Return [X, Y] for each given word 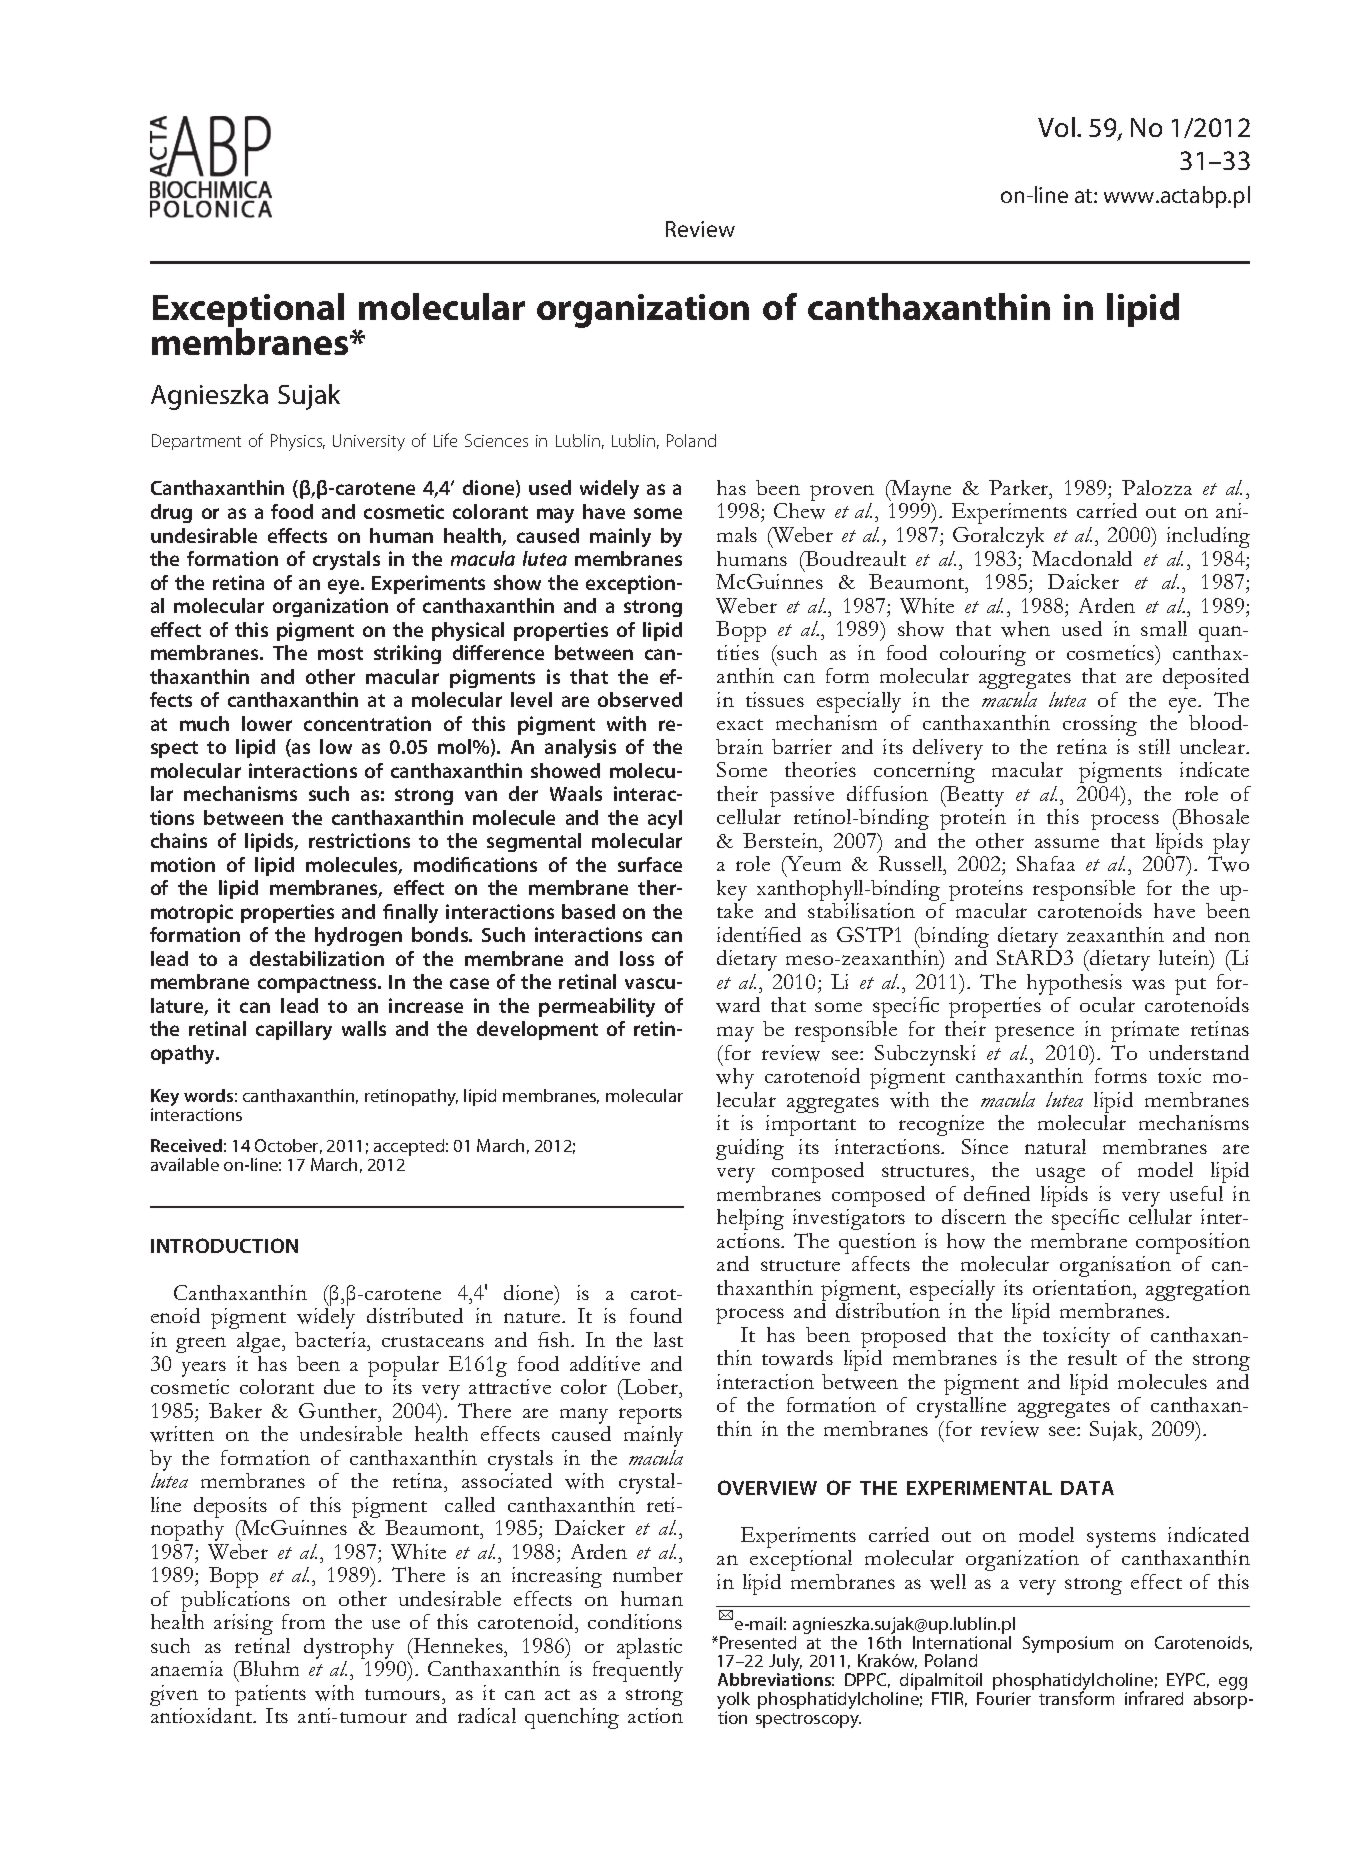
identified [759, 934]
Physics [298, 442]
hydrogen [358, 936]
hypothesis [1074, 986]
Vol [1056, 127]
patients [270, 1697]
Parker [1020, 487]
